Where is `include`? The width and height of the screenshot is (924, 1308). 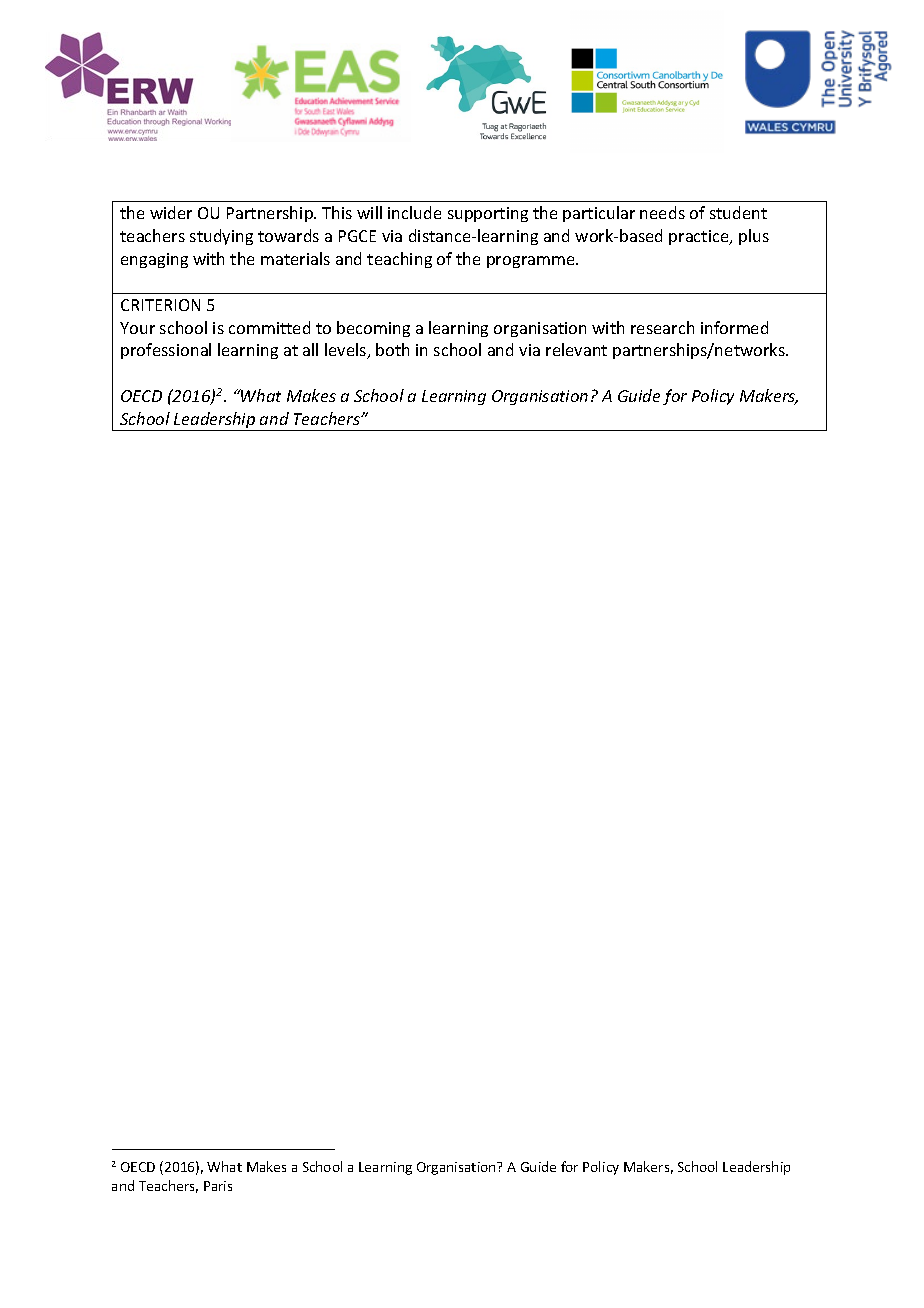
include is located at coordinates (414, 212).
